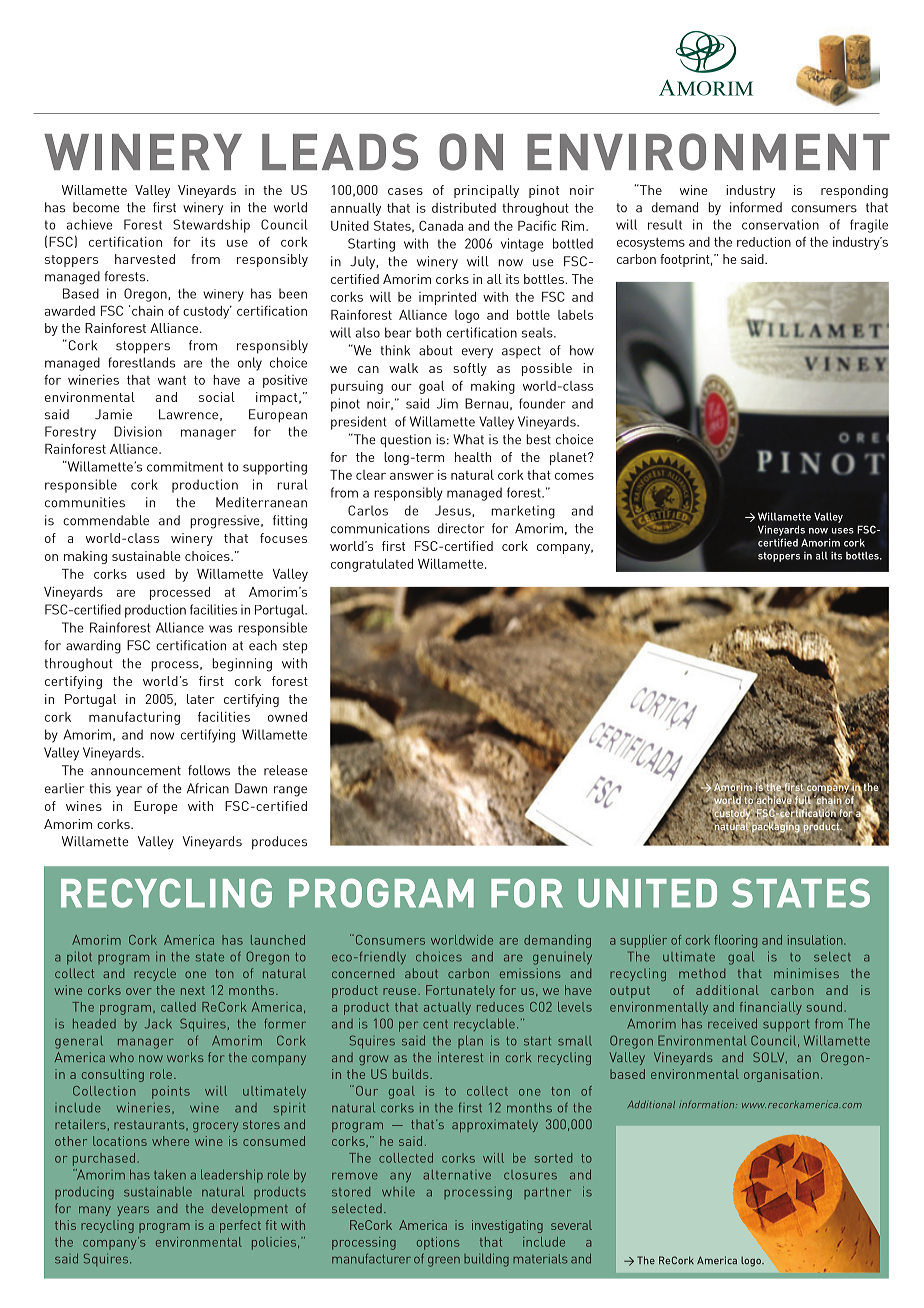  What do you see at coordinates (208, 788) in the page?
I see `African` at bounding box center [208, 788].
